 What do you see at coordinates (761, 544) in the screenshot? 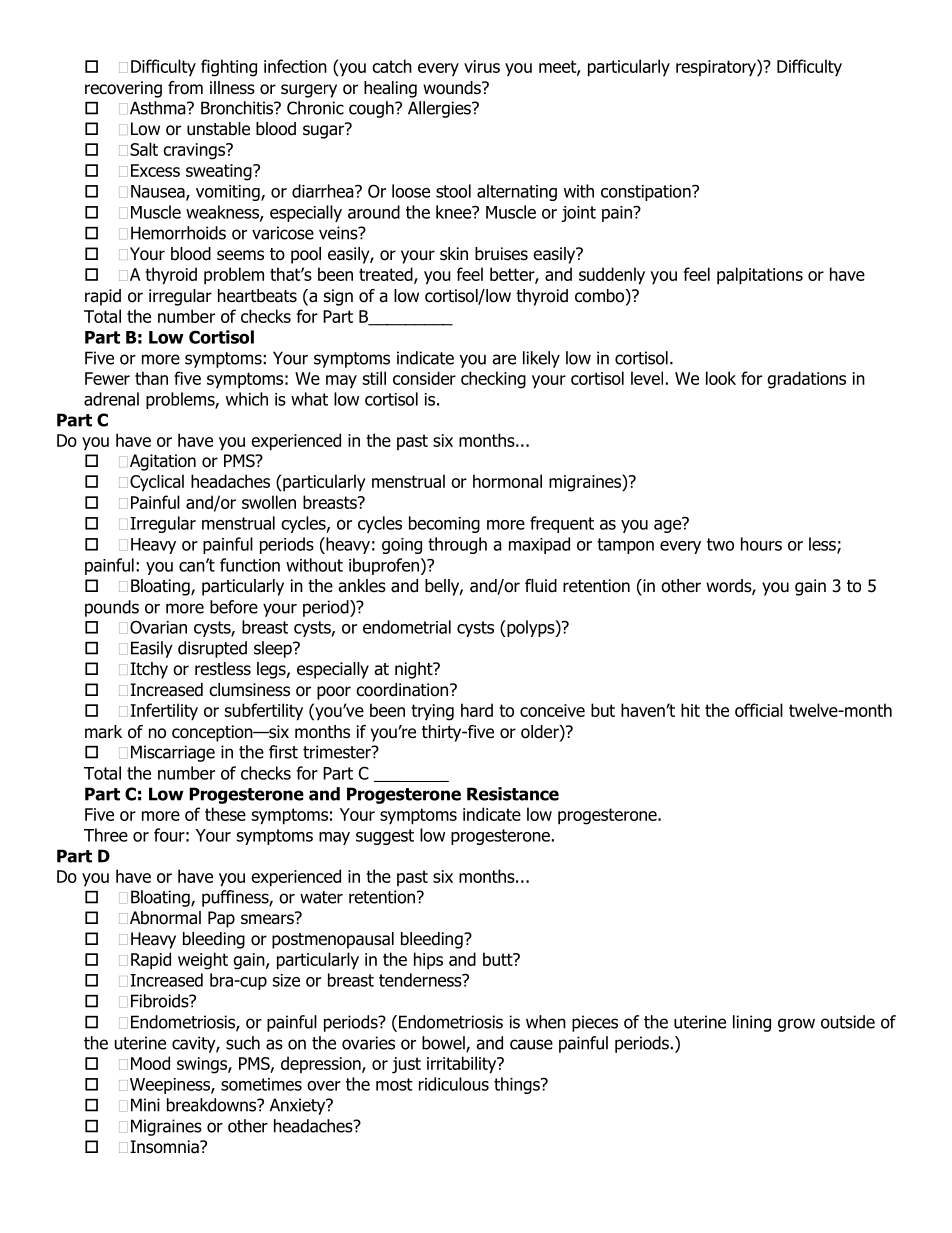
I see `hours` at bounding box center [761, 544].
